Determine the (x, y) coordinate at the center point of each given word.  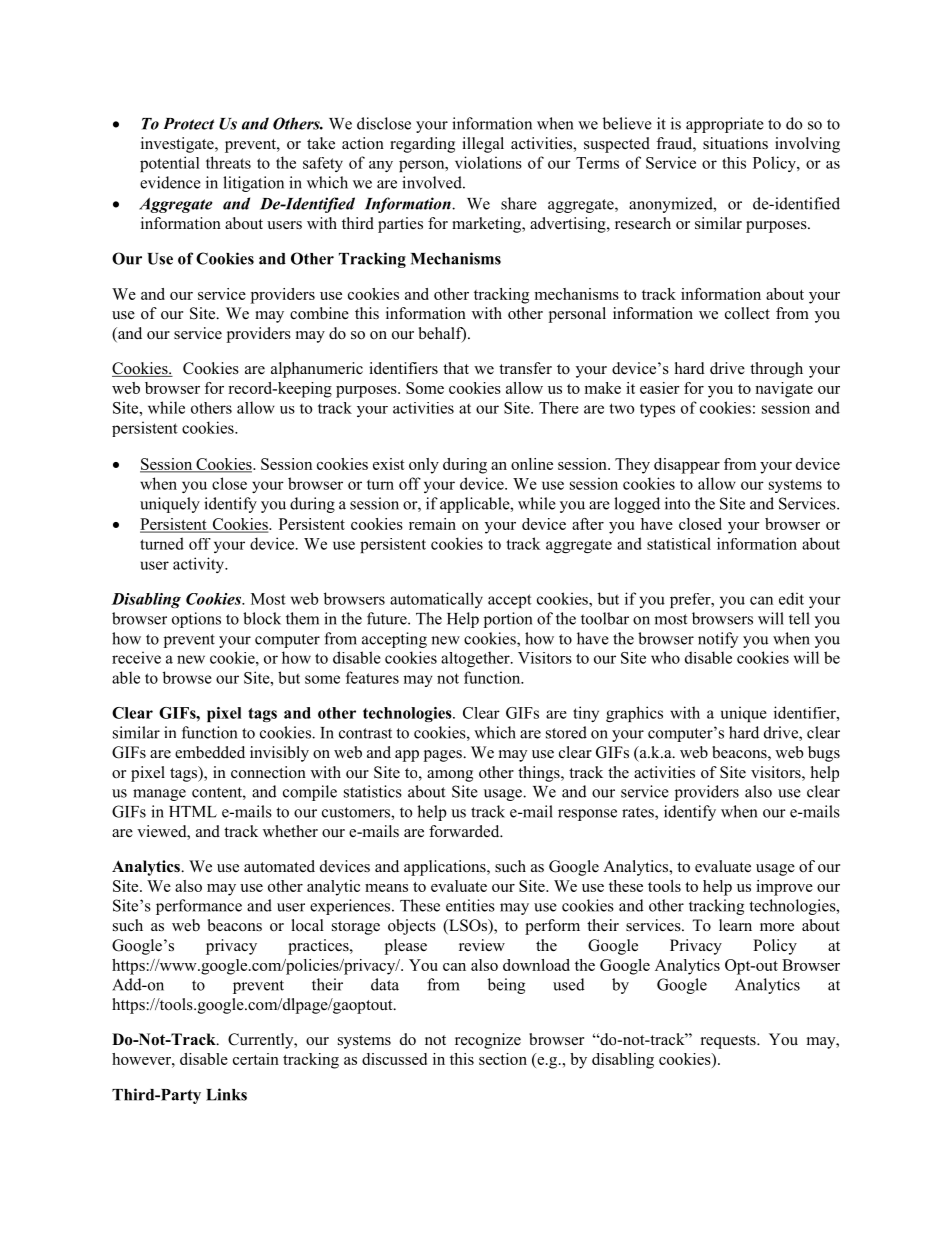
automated (279, 866)
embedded (210, 752)
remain (432, 524)
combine (319, 313)
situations (735, 143)
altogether (476, 659)
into (677, 503)
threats (228, 162)
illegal (483, 145)
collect (747, 313)
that (456, 368)
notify (718, 640)
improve (784, 888)
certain (256, 1059)
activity (200, 565)
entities (470, 905)
